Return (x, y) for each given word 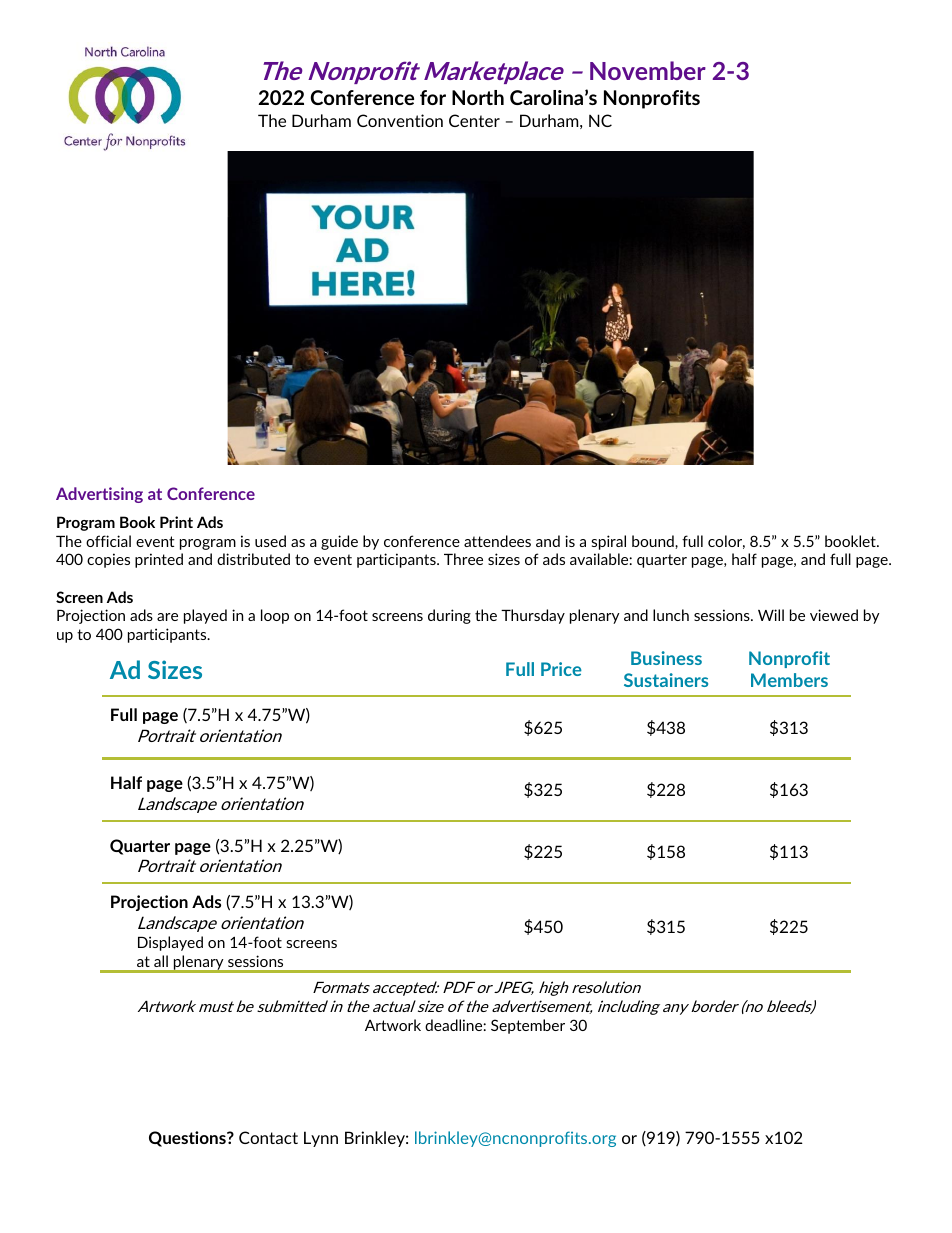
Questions (188, 1139)
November (648, 70)
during (449, 616)
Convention (400, 120)
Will (771, 615)
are (167, 617)
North (478, 97)
